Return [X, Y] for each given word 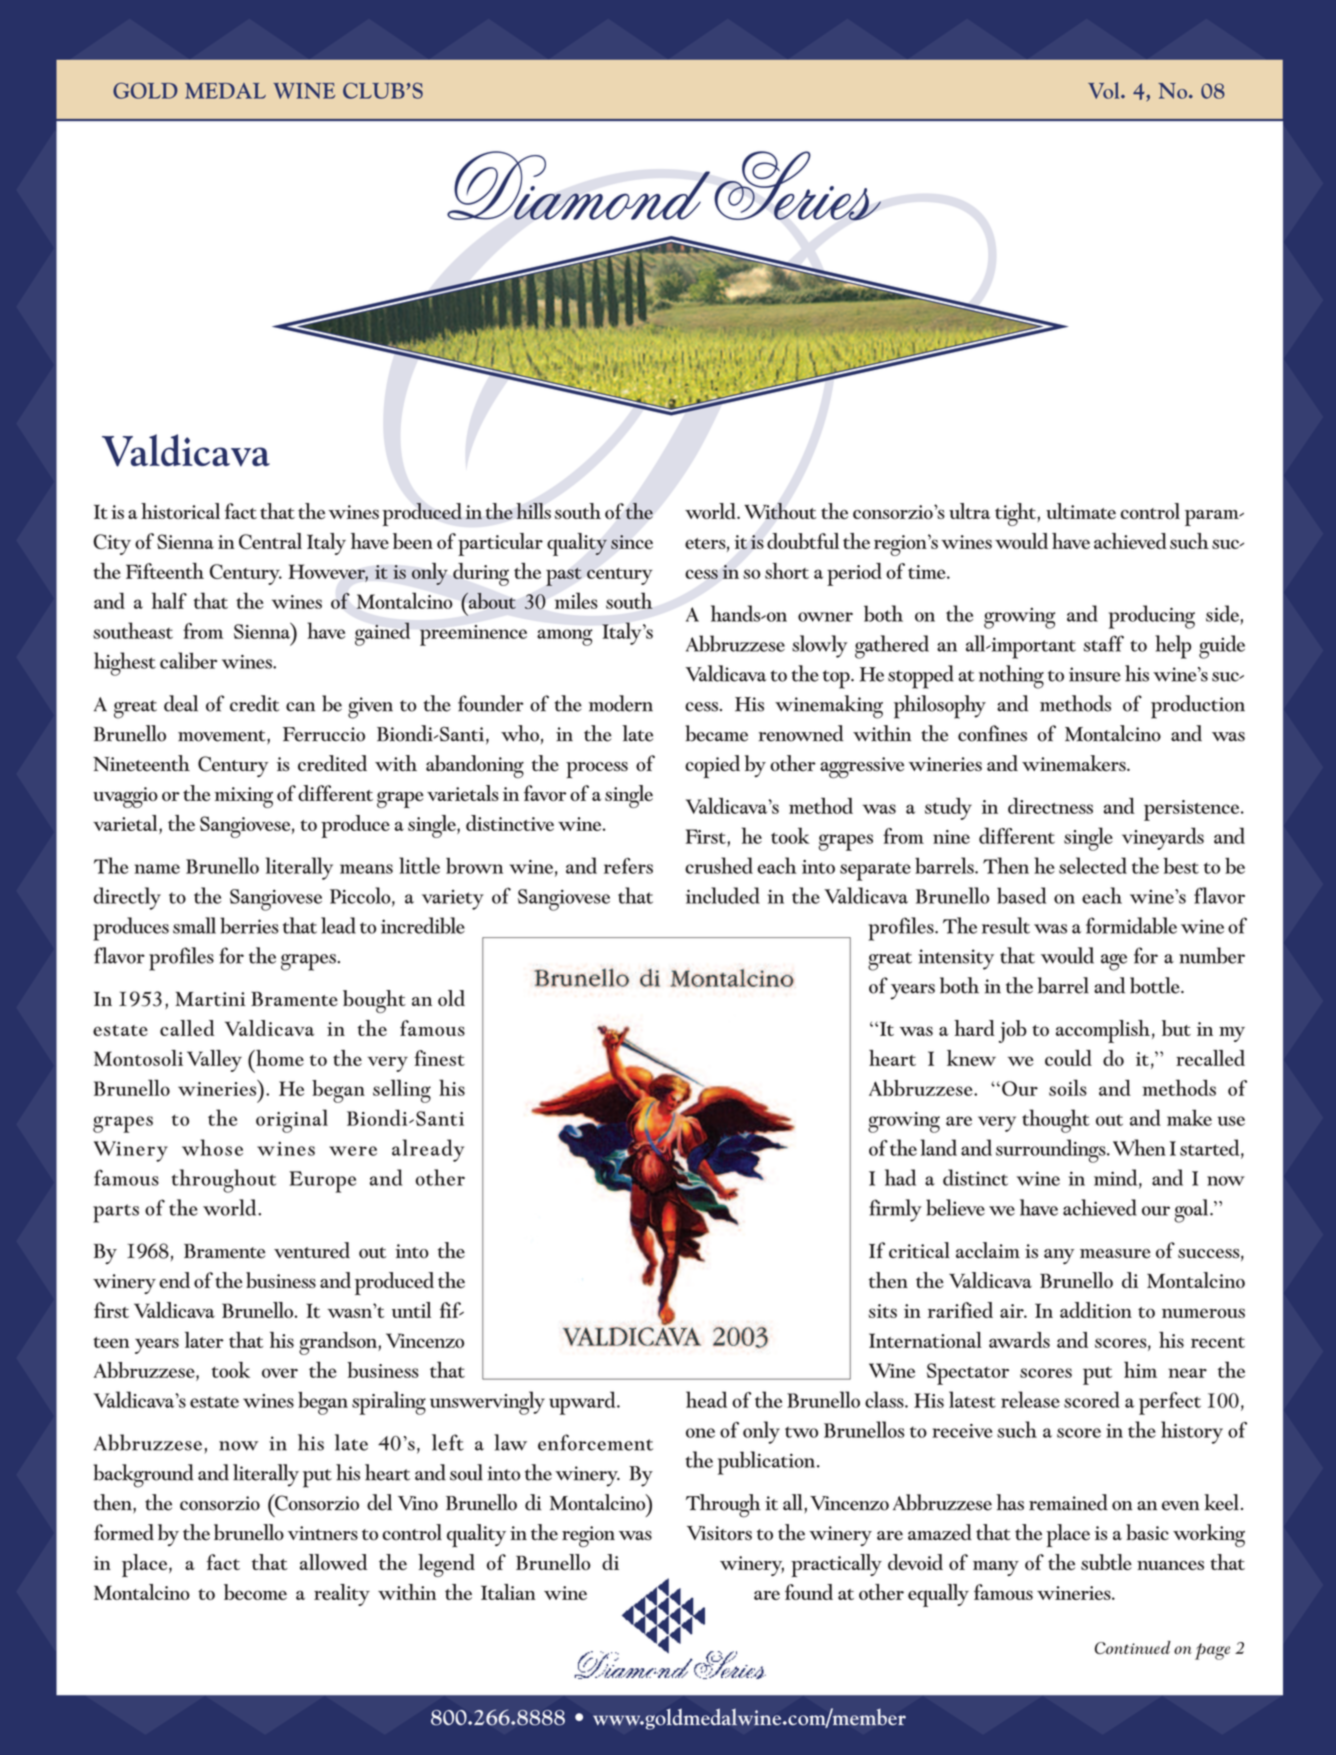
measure [1115, 1254]
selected [1093, 865]
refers [628, 866]
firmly [895, 1210]
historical [180, 511]
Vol [1105, 90]
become [255, 1592]
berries [249, 925]
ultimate [1081, 511]
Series [797, 186]
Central [270, 541]
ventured [312, 1250]
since [632, 542]
